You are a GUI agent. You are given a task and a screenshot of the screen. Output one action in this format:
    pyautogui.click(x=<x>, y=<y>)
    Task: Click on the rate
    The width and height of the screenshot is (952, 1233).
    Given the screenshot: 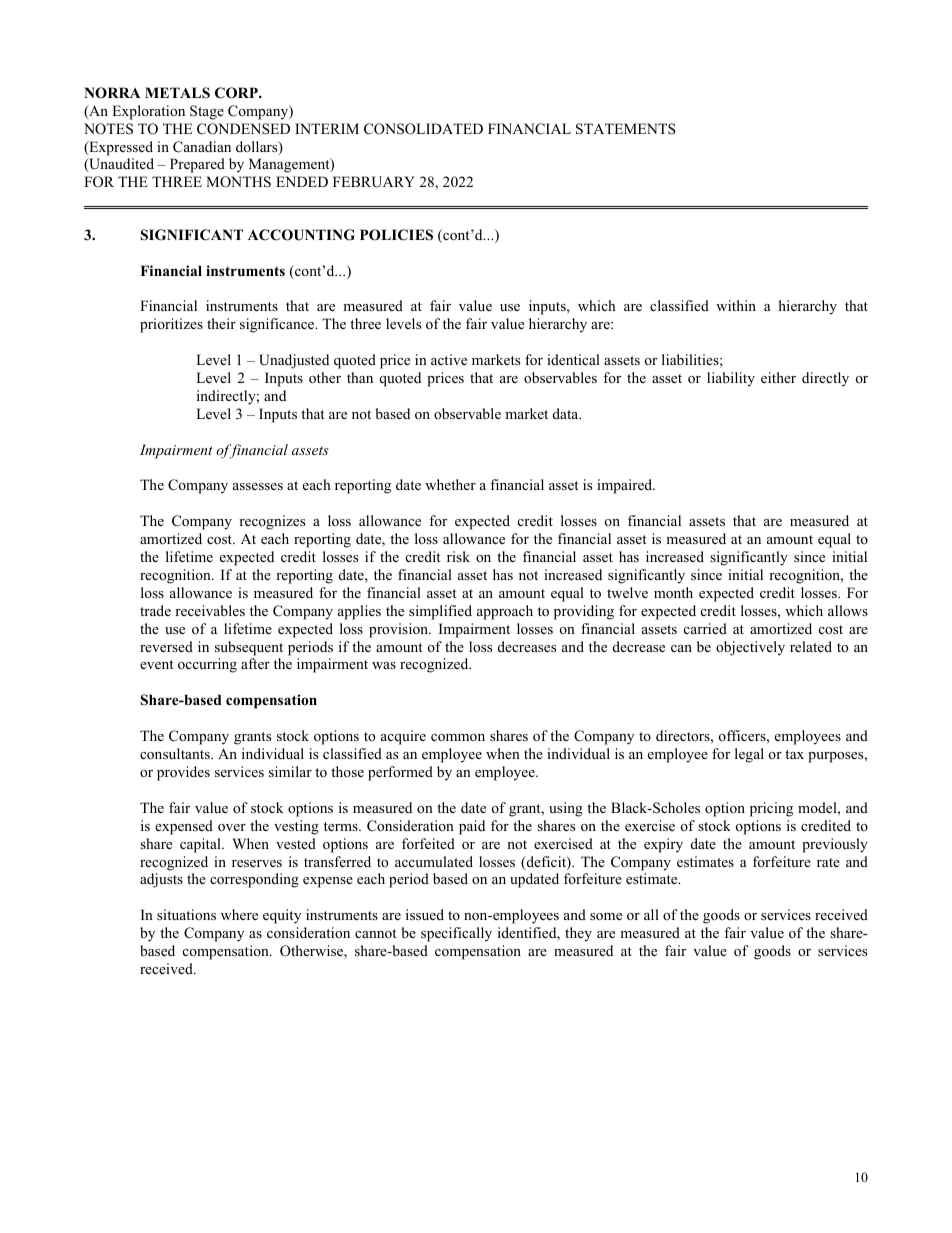 What is the action you would take?
    pyautogui.click(x=828, y=862)
